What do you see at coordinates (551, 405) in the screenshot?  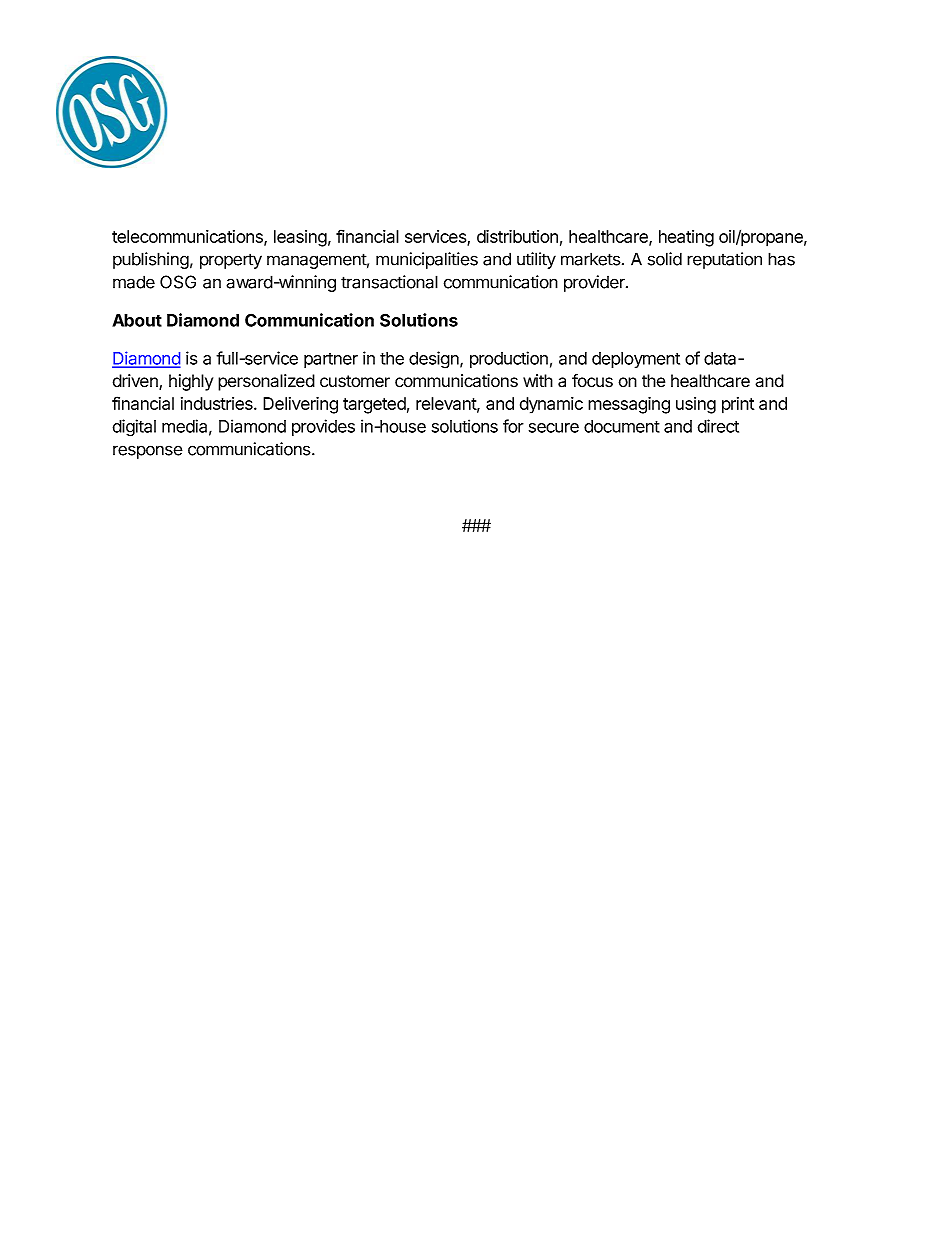 I see `dynamic` at bounding box center [551, 405].
